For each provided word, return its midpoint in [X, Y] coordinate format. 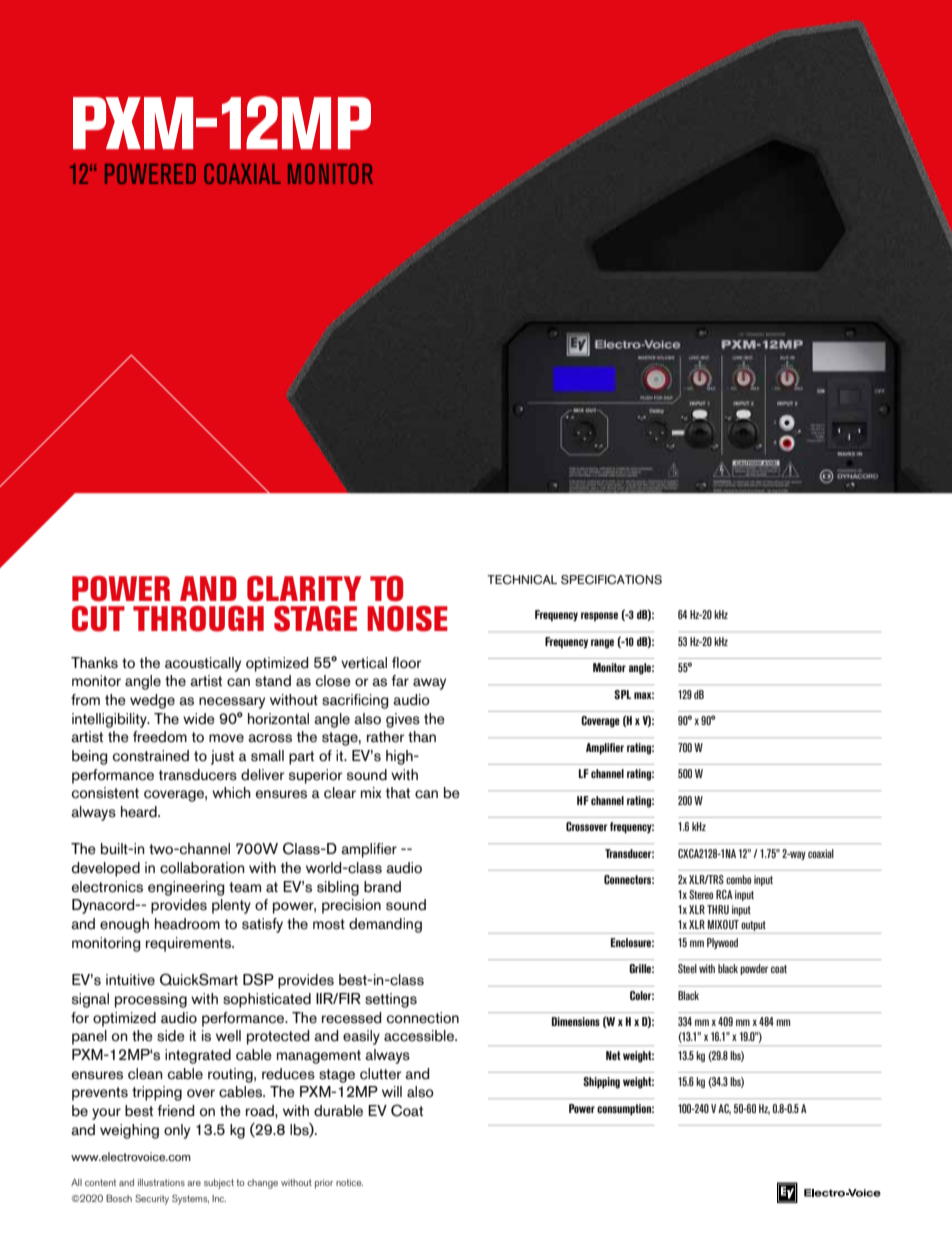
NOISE [407, 619]
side [171, 1036]
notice [349, 1182]
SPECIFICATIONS [611, 580]
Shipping [601, 1083]
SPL [622, 694]
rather [386, 737]
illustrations [161, 1182]
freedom [160, 737]
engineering [186, 888]
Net [613, 1055]
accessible [420, 1036]
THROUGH [198, 619]
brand [382, 887]
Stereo [701, 894]
